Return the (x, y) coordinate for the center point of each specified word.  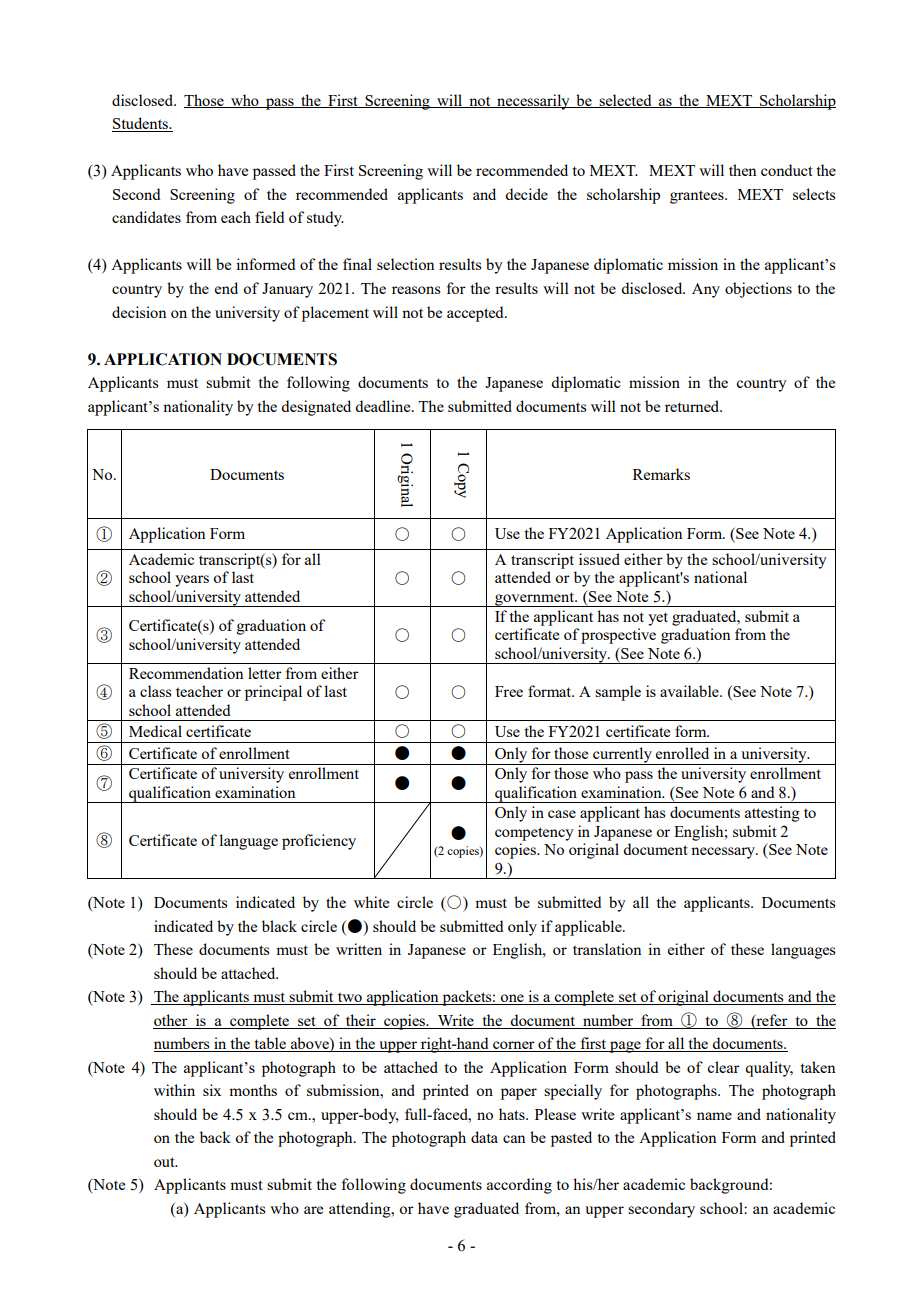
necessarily (533, 102)
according (519, 1186)
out (165, 1162)
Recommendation (186, 673)
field (269, 217)
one (512, 999)
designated (316, 408)
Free (509, 691)
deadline (384, 406)
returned (693, 406)
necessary (724, 853)
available (690, 691)
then (743, 170)
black (279, 926)
